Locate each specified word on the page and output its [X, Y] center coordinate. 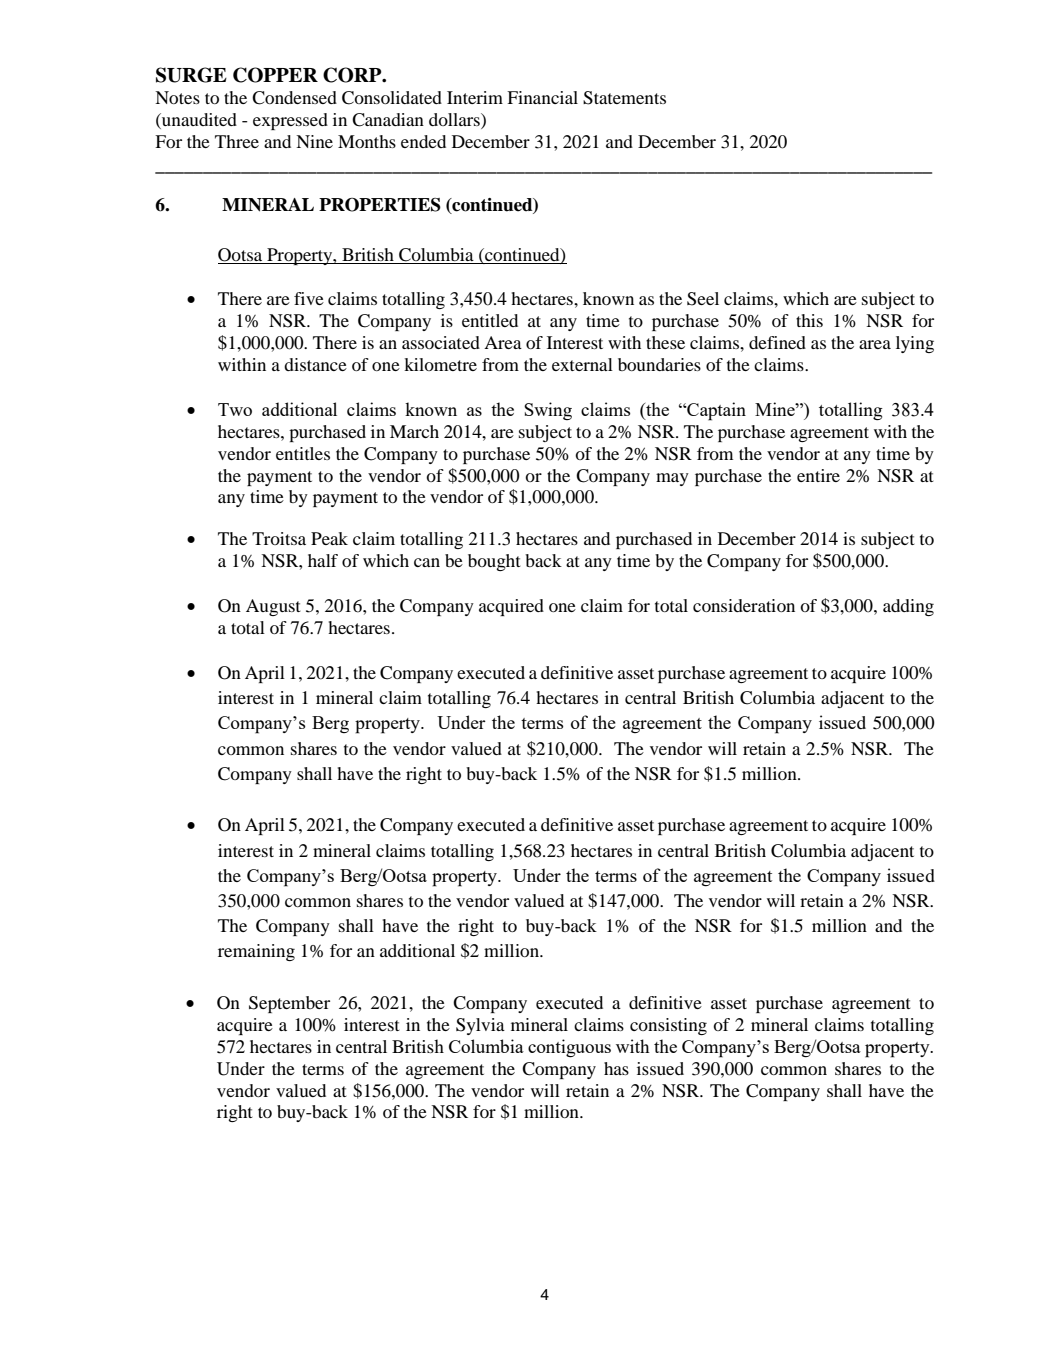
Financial [542, 97]
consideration [744, 605]
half [323, 560]
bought [494, 562]
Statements [624, 98]
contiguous [569, 1048]
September [289, 1004]
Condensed [294, 98]
